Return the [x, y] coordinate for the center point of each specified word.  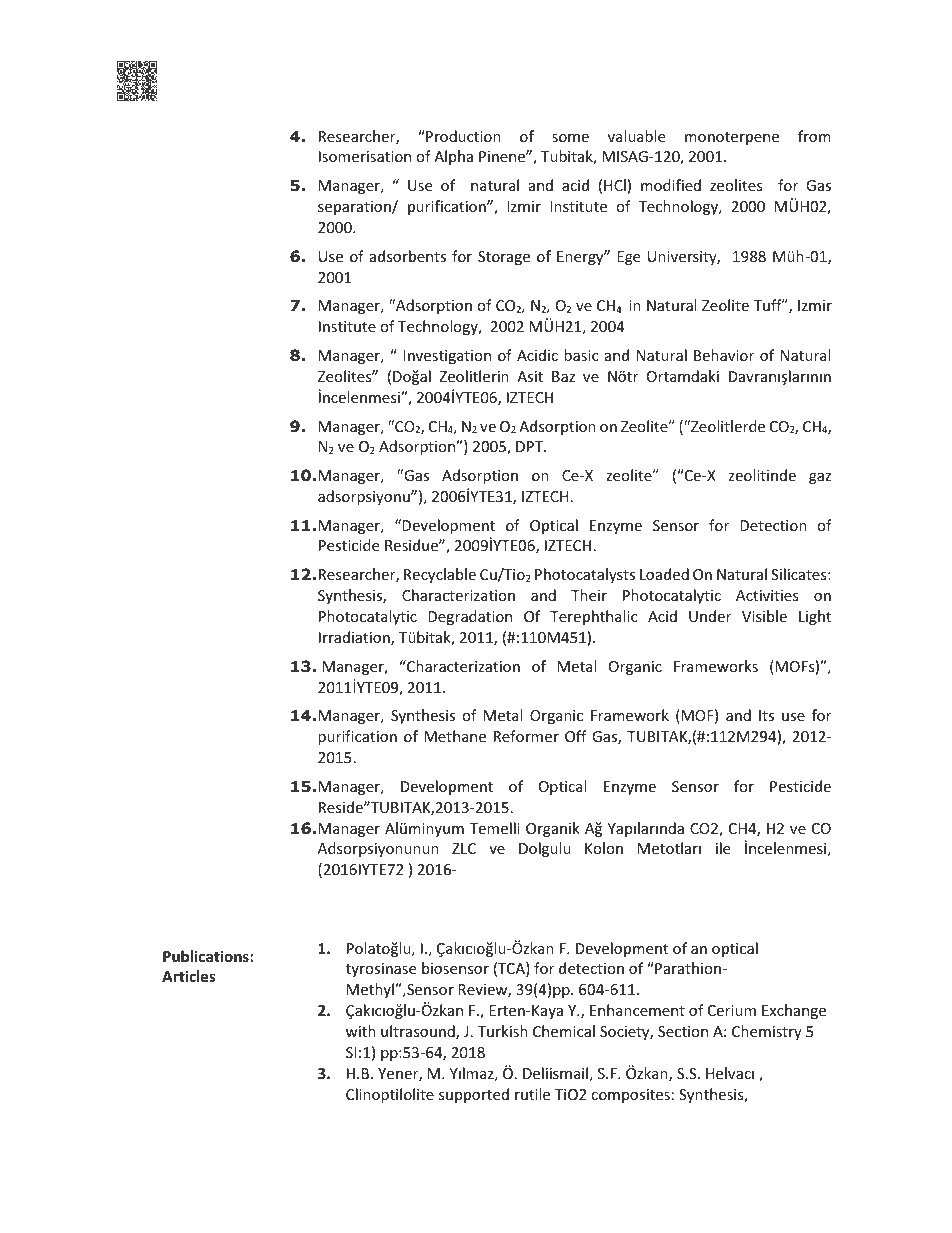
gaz [820, 478]
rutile [532, 1094]
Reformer [526, 736]
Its [766, 715]
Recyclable [440, 575]
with [361, 1031]
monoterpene [732, 138]
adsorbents [408, 256]
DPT [530, 446]
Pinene [503, 156]
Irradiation [355, 638]
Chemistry [767, 1032]
